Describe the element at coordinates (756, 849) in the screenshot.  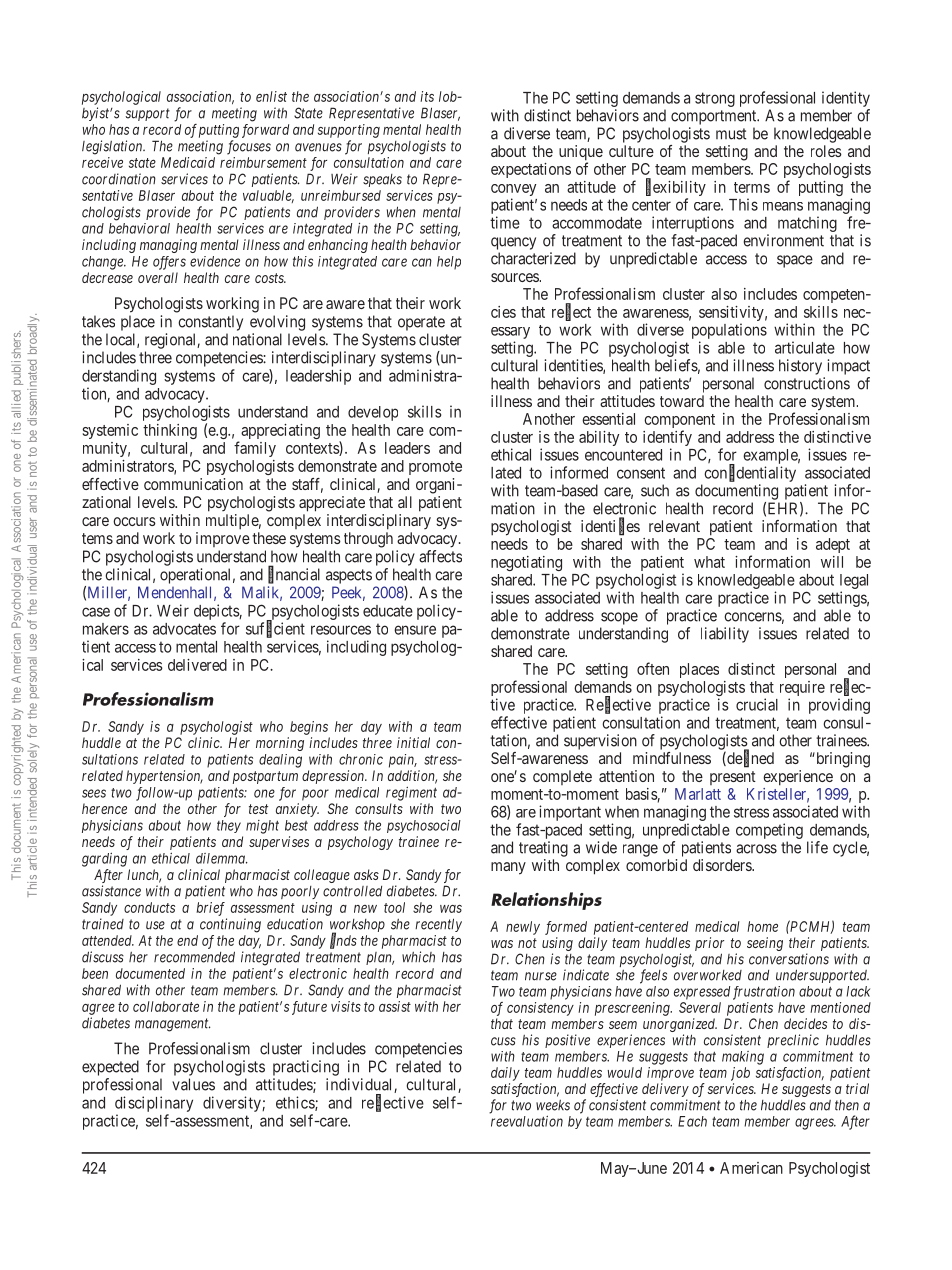
I see `across` at that location.
